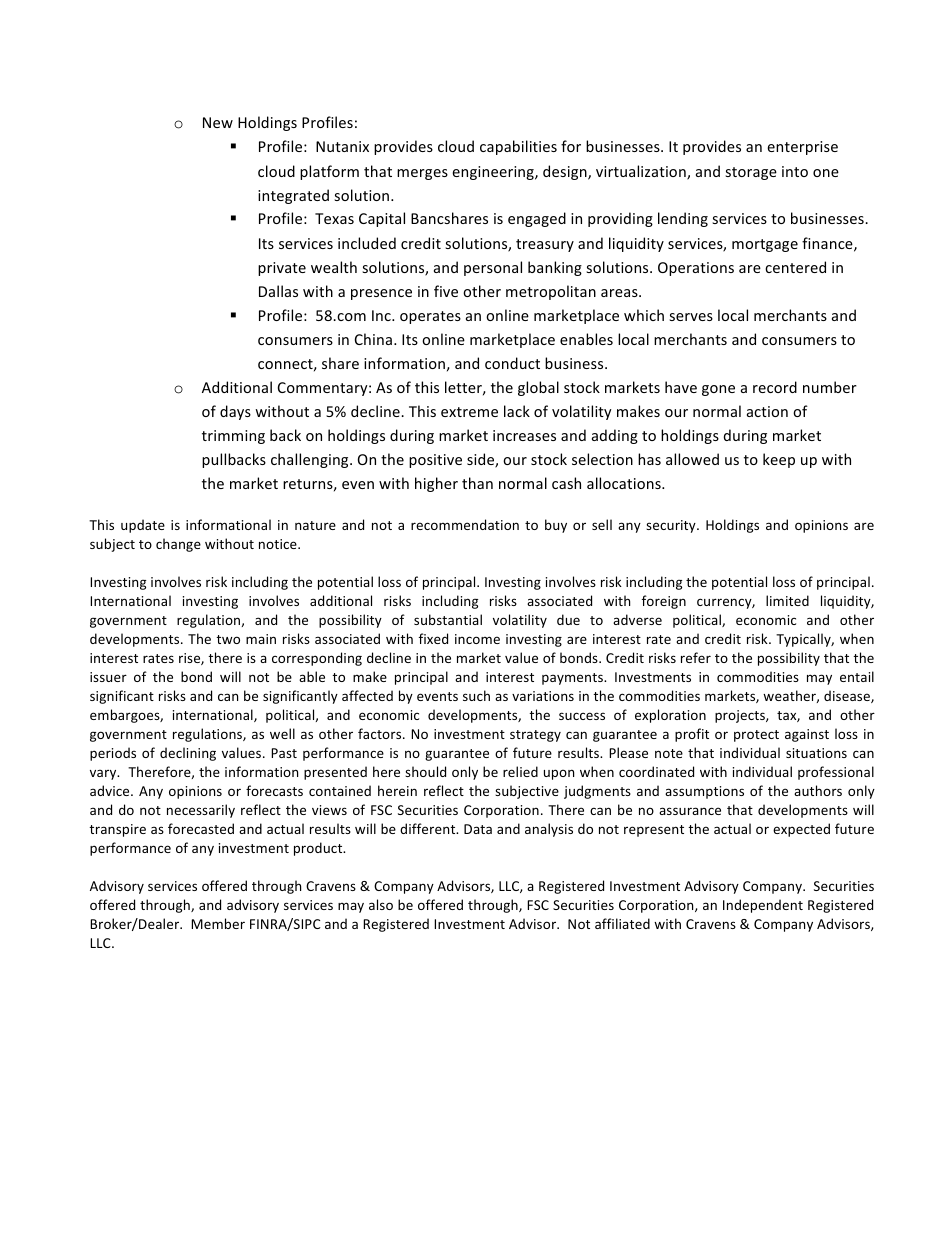 This page has width=952, height=1233. Describe the element at coordinates (218, 122) in the page. I see `New` at that location.
